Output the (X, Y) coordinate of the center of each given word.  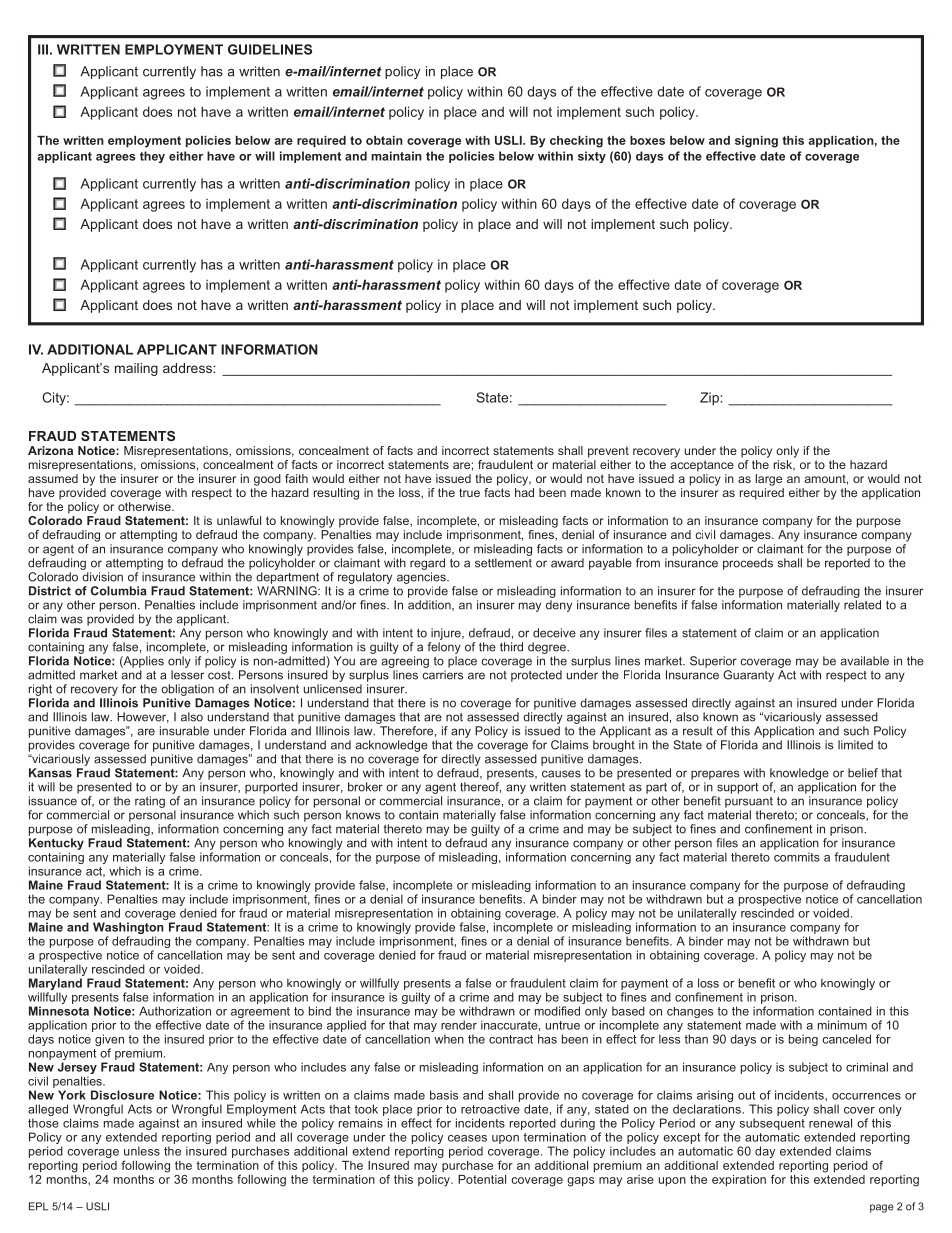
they (152, 157)
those (43, 1123)
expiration (739, 1180)
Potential (482, 1179)
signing (756, 142)
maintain (396, 156)
